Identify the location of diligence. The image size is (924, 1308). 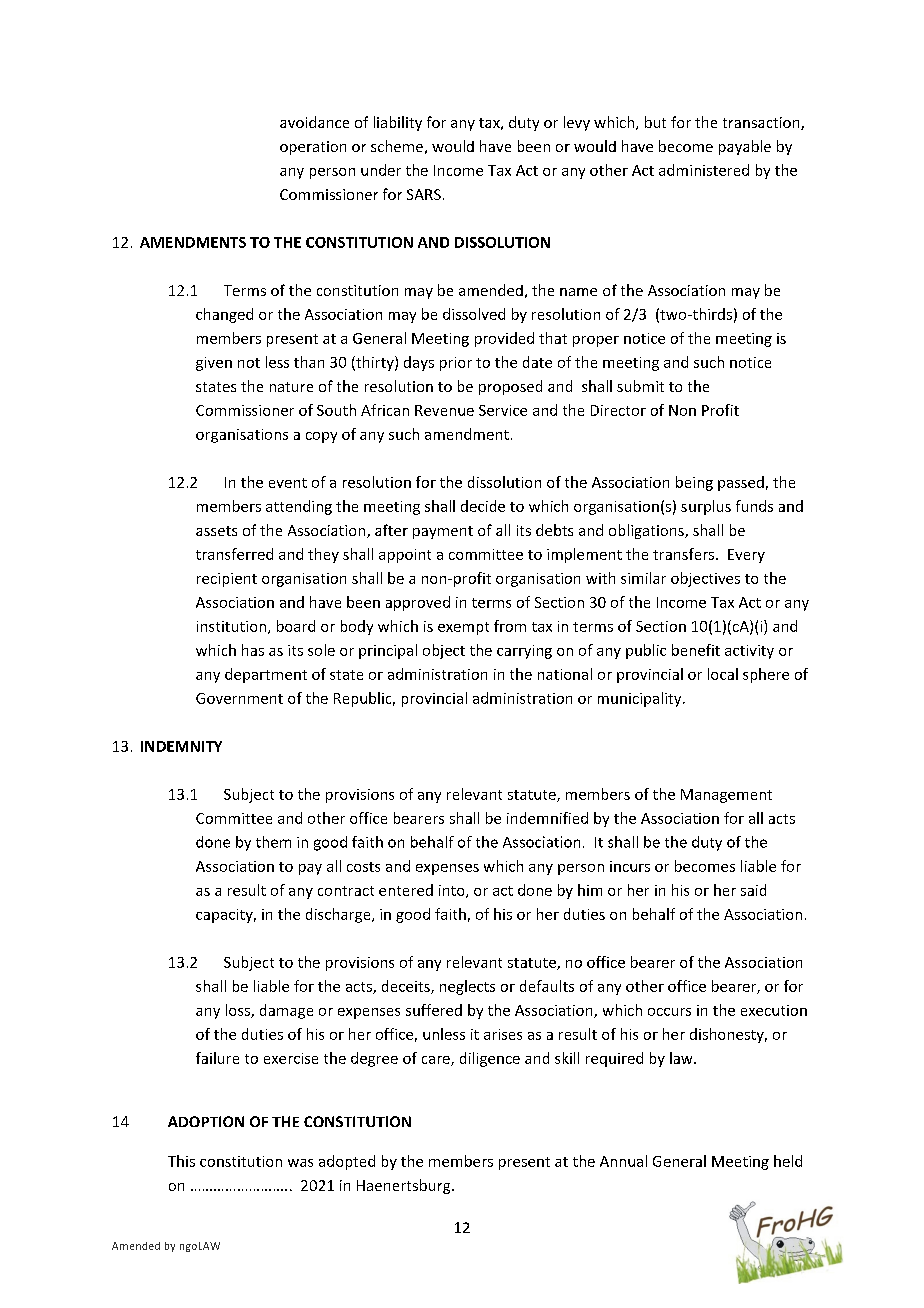
(490, 1059).
